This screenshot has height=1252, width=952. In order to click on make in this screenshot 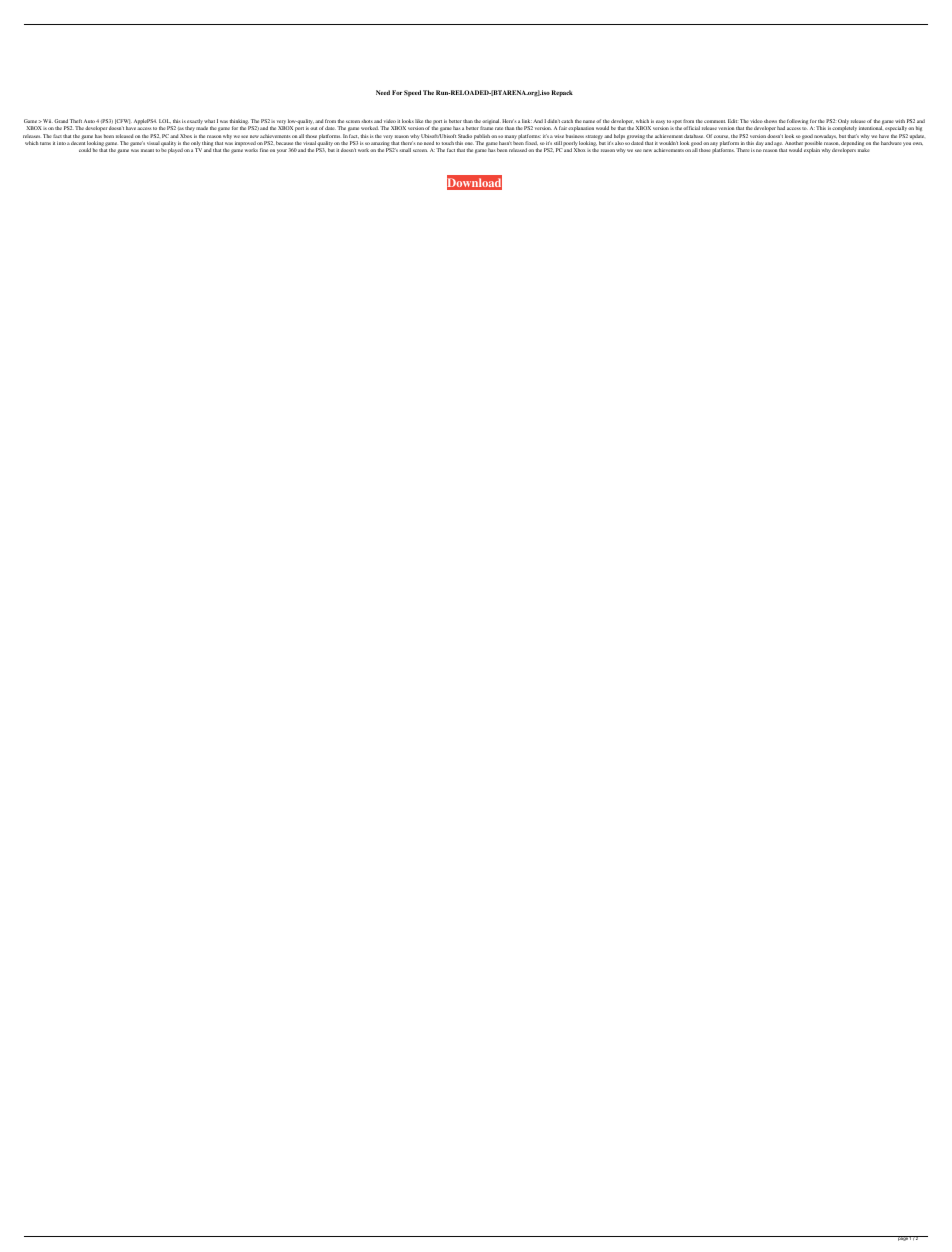, I will do `click(864, 150)`.
